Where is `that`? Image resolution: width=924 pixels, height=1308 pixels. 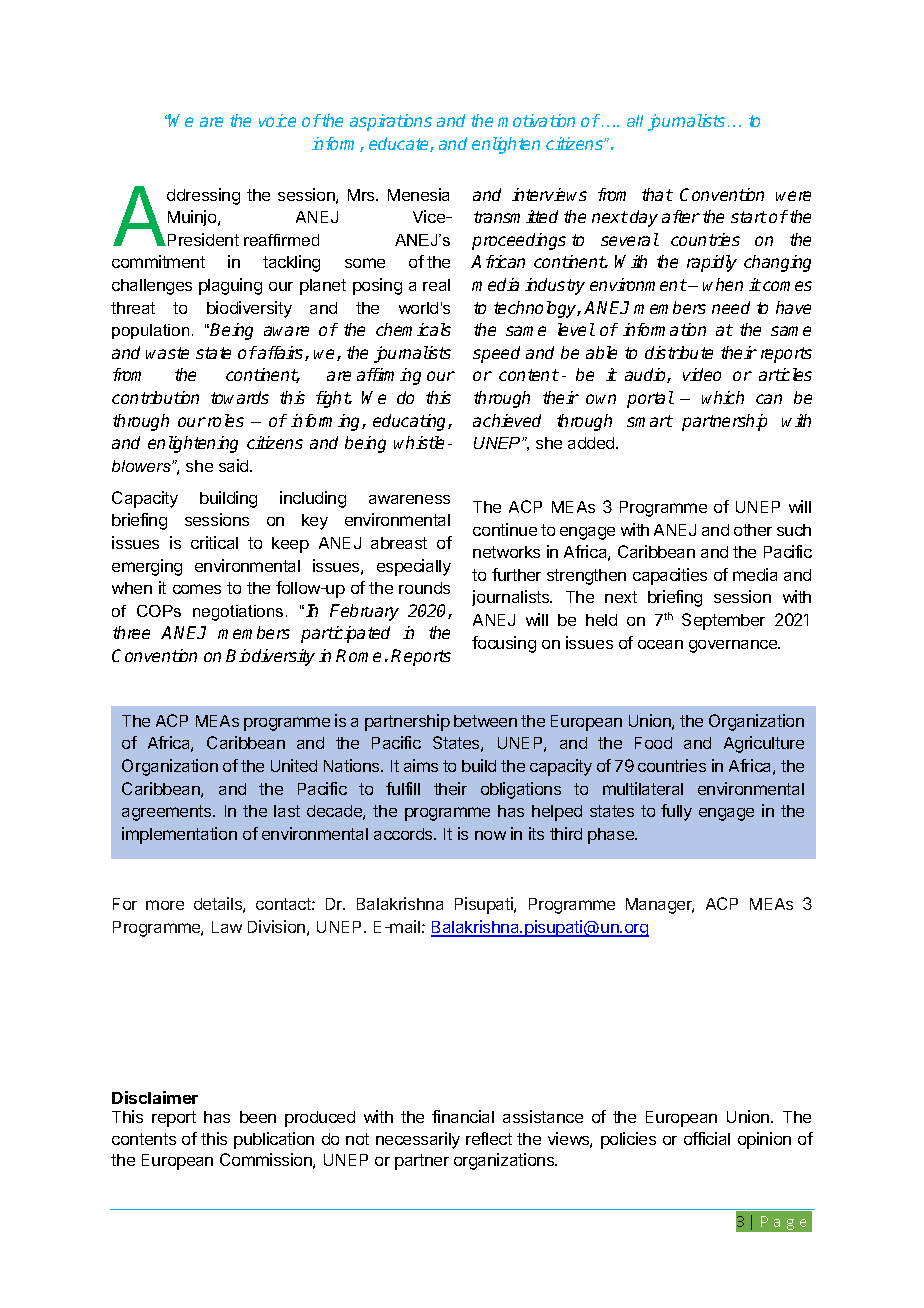
that is located at coordinates (657, 194).
